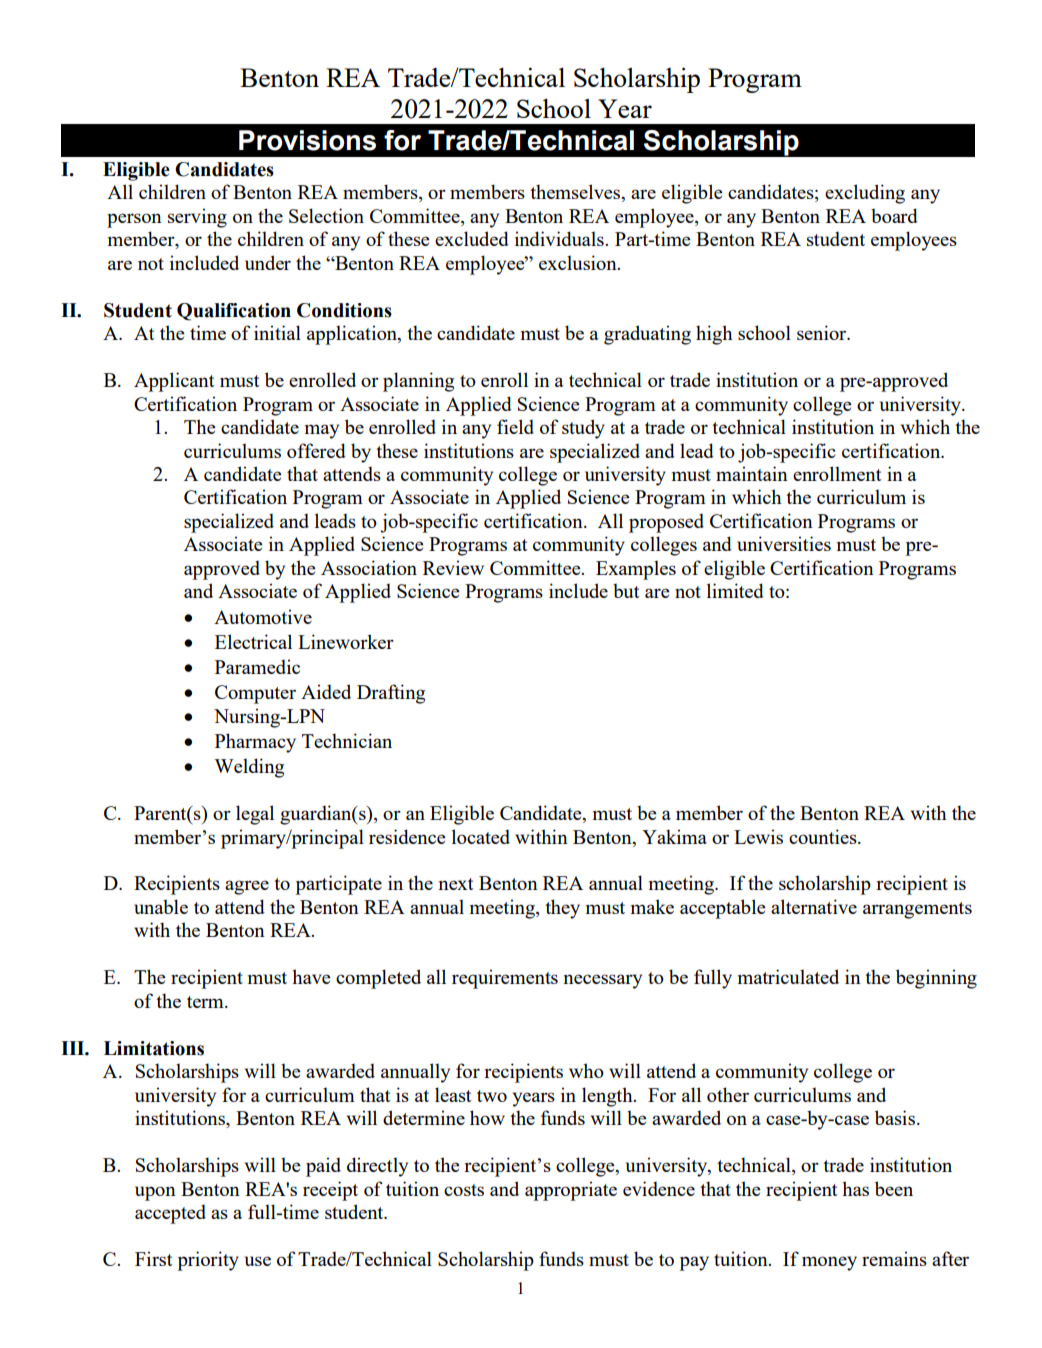  I want to click on counties, so click(824, 836).
